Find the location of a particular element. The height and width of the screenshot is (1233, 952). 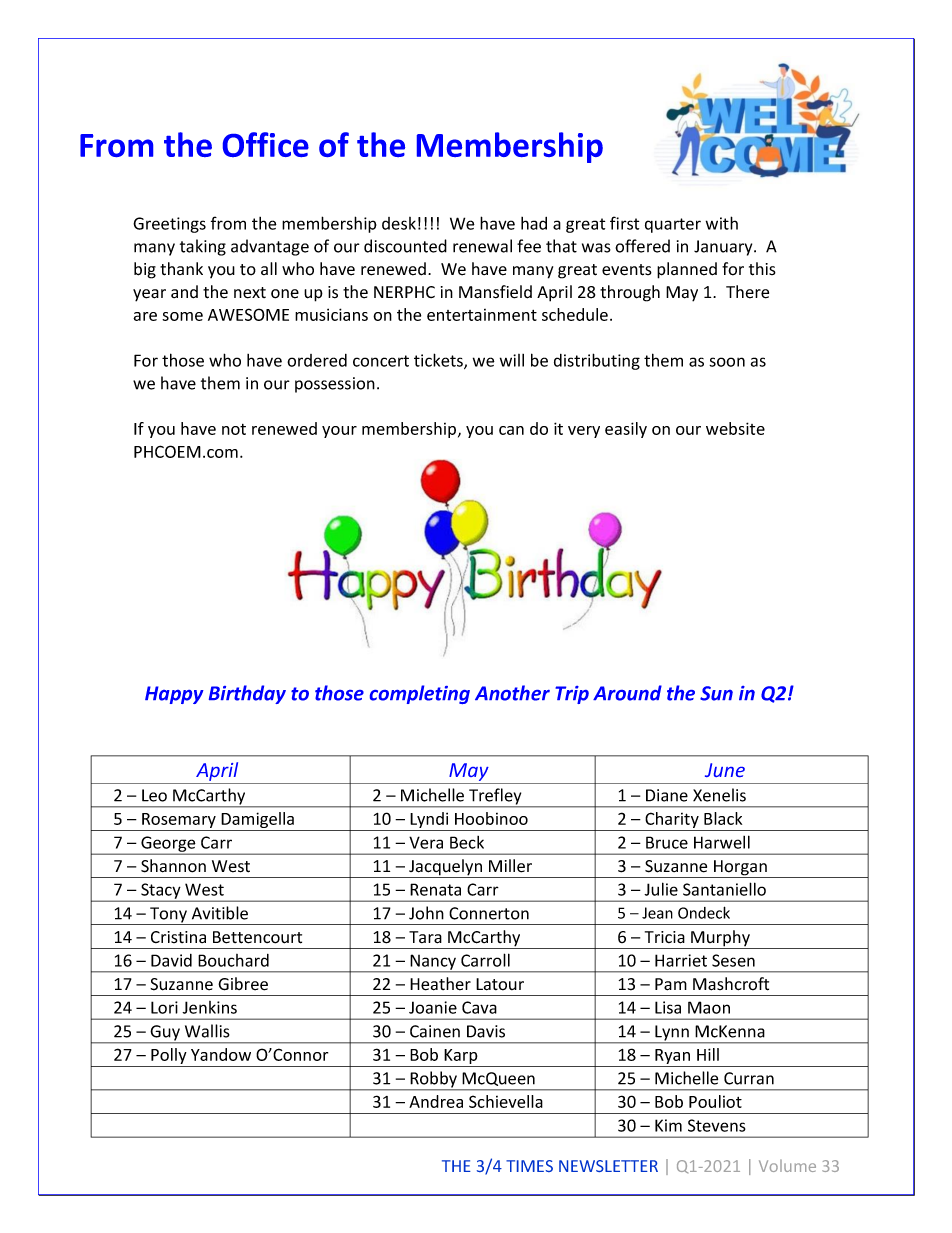

with is located at coordinates (722, 223).
